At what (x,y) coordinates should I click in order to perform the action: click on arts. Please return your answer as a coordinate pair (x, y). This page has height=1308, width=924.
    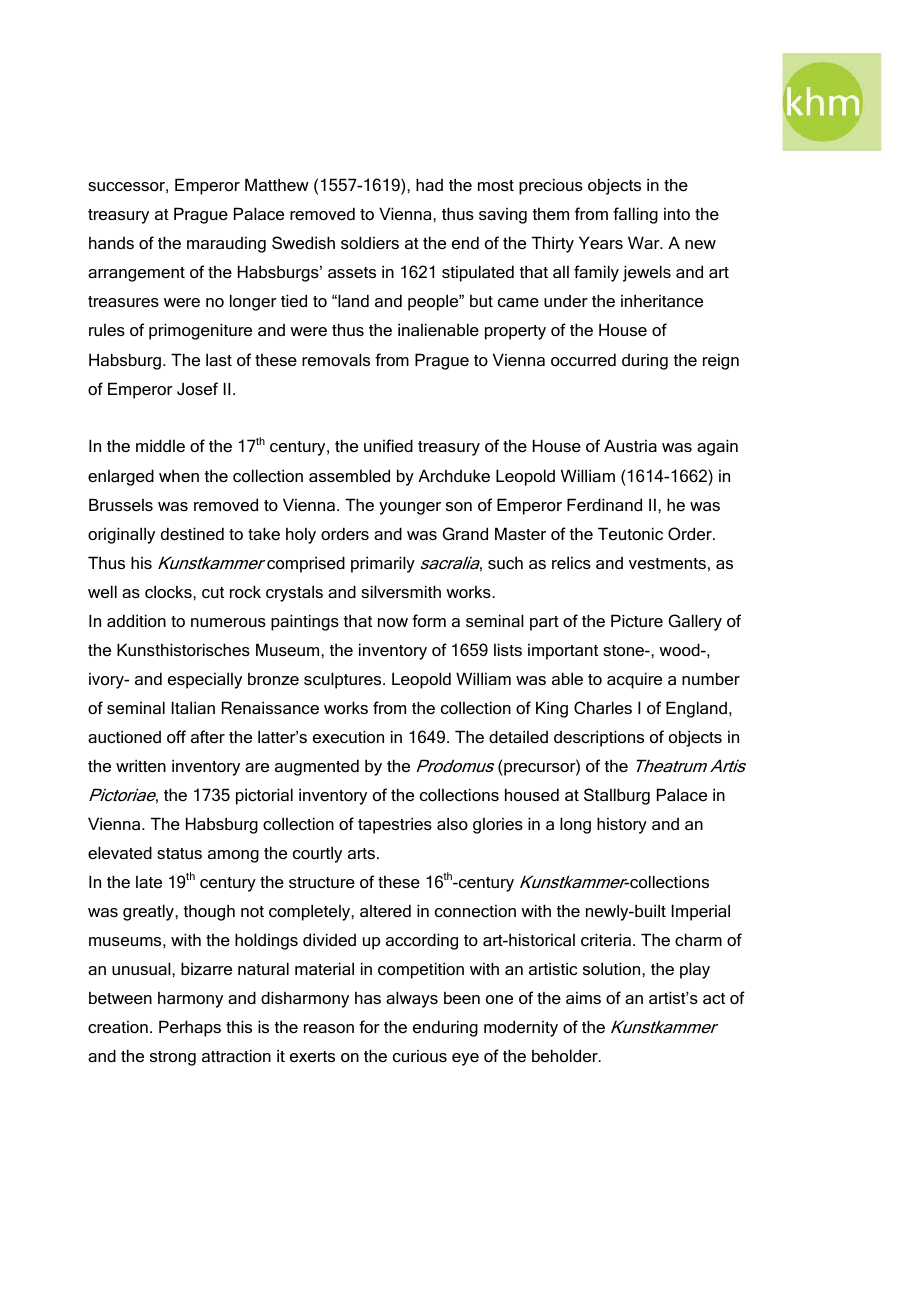
    Looking at the image, I should click on (361, 853).
